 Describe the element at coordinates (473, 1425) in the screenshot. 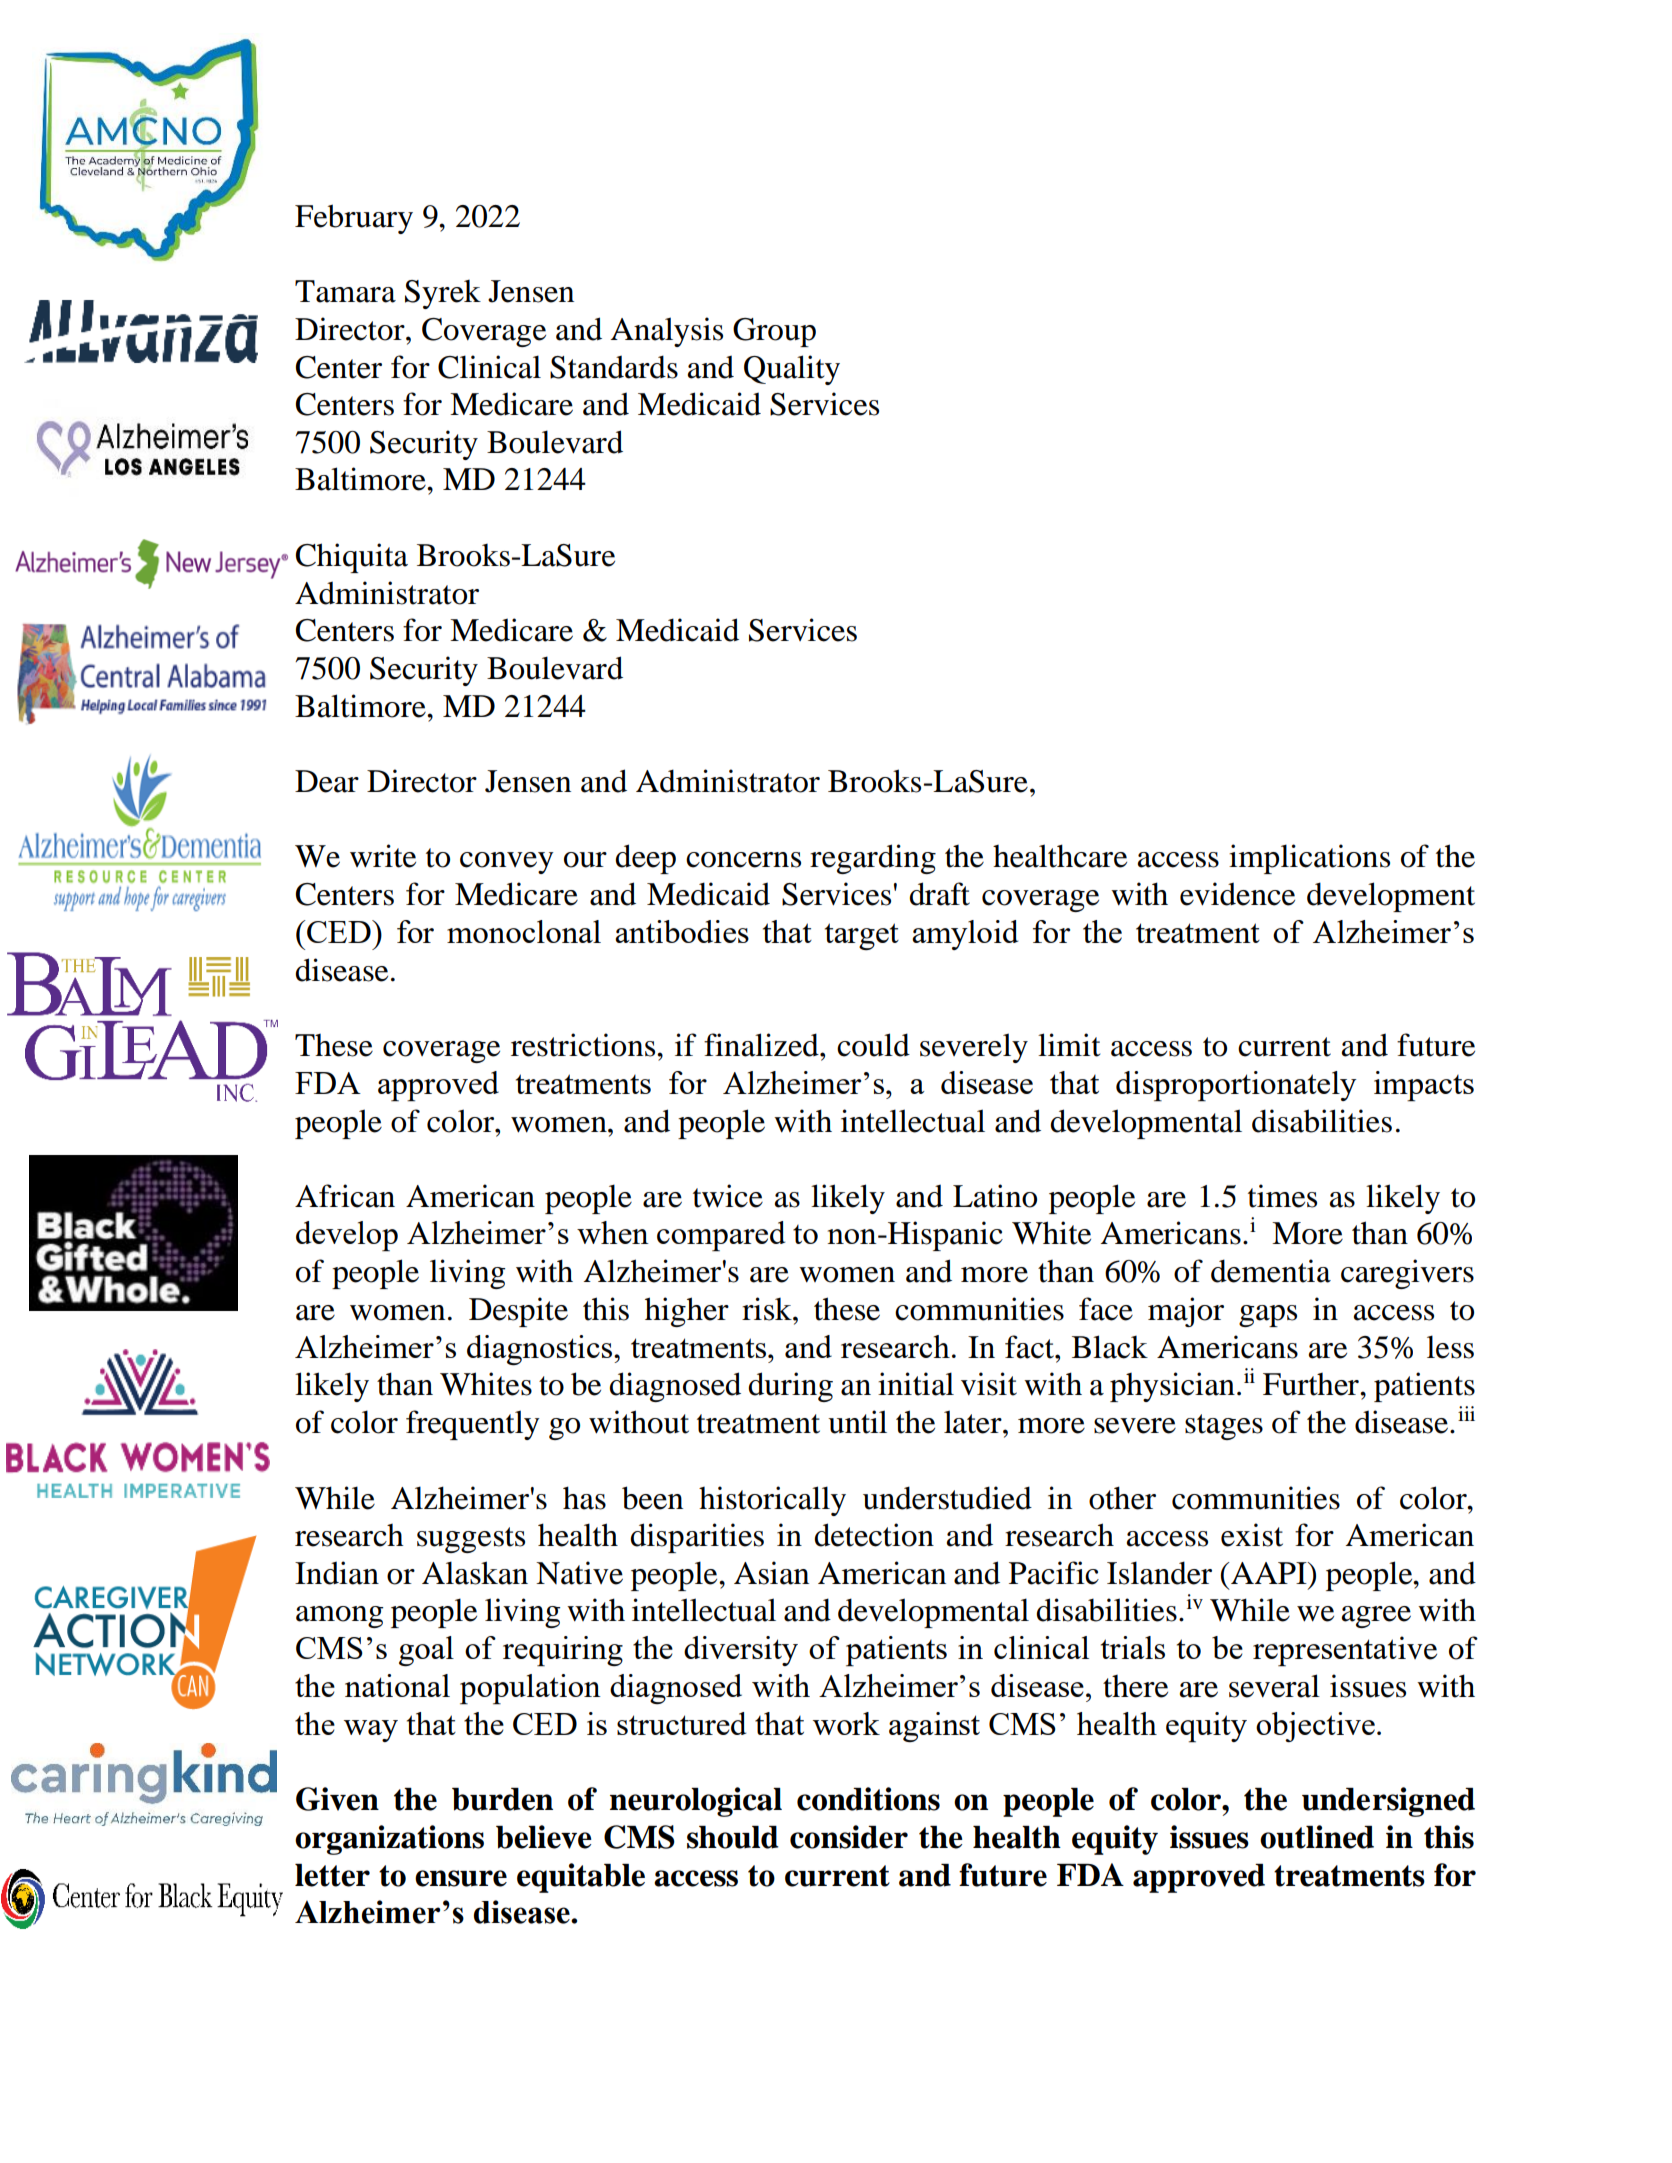

I see `frequently` at that location.
